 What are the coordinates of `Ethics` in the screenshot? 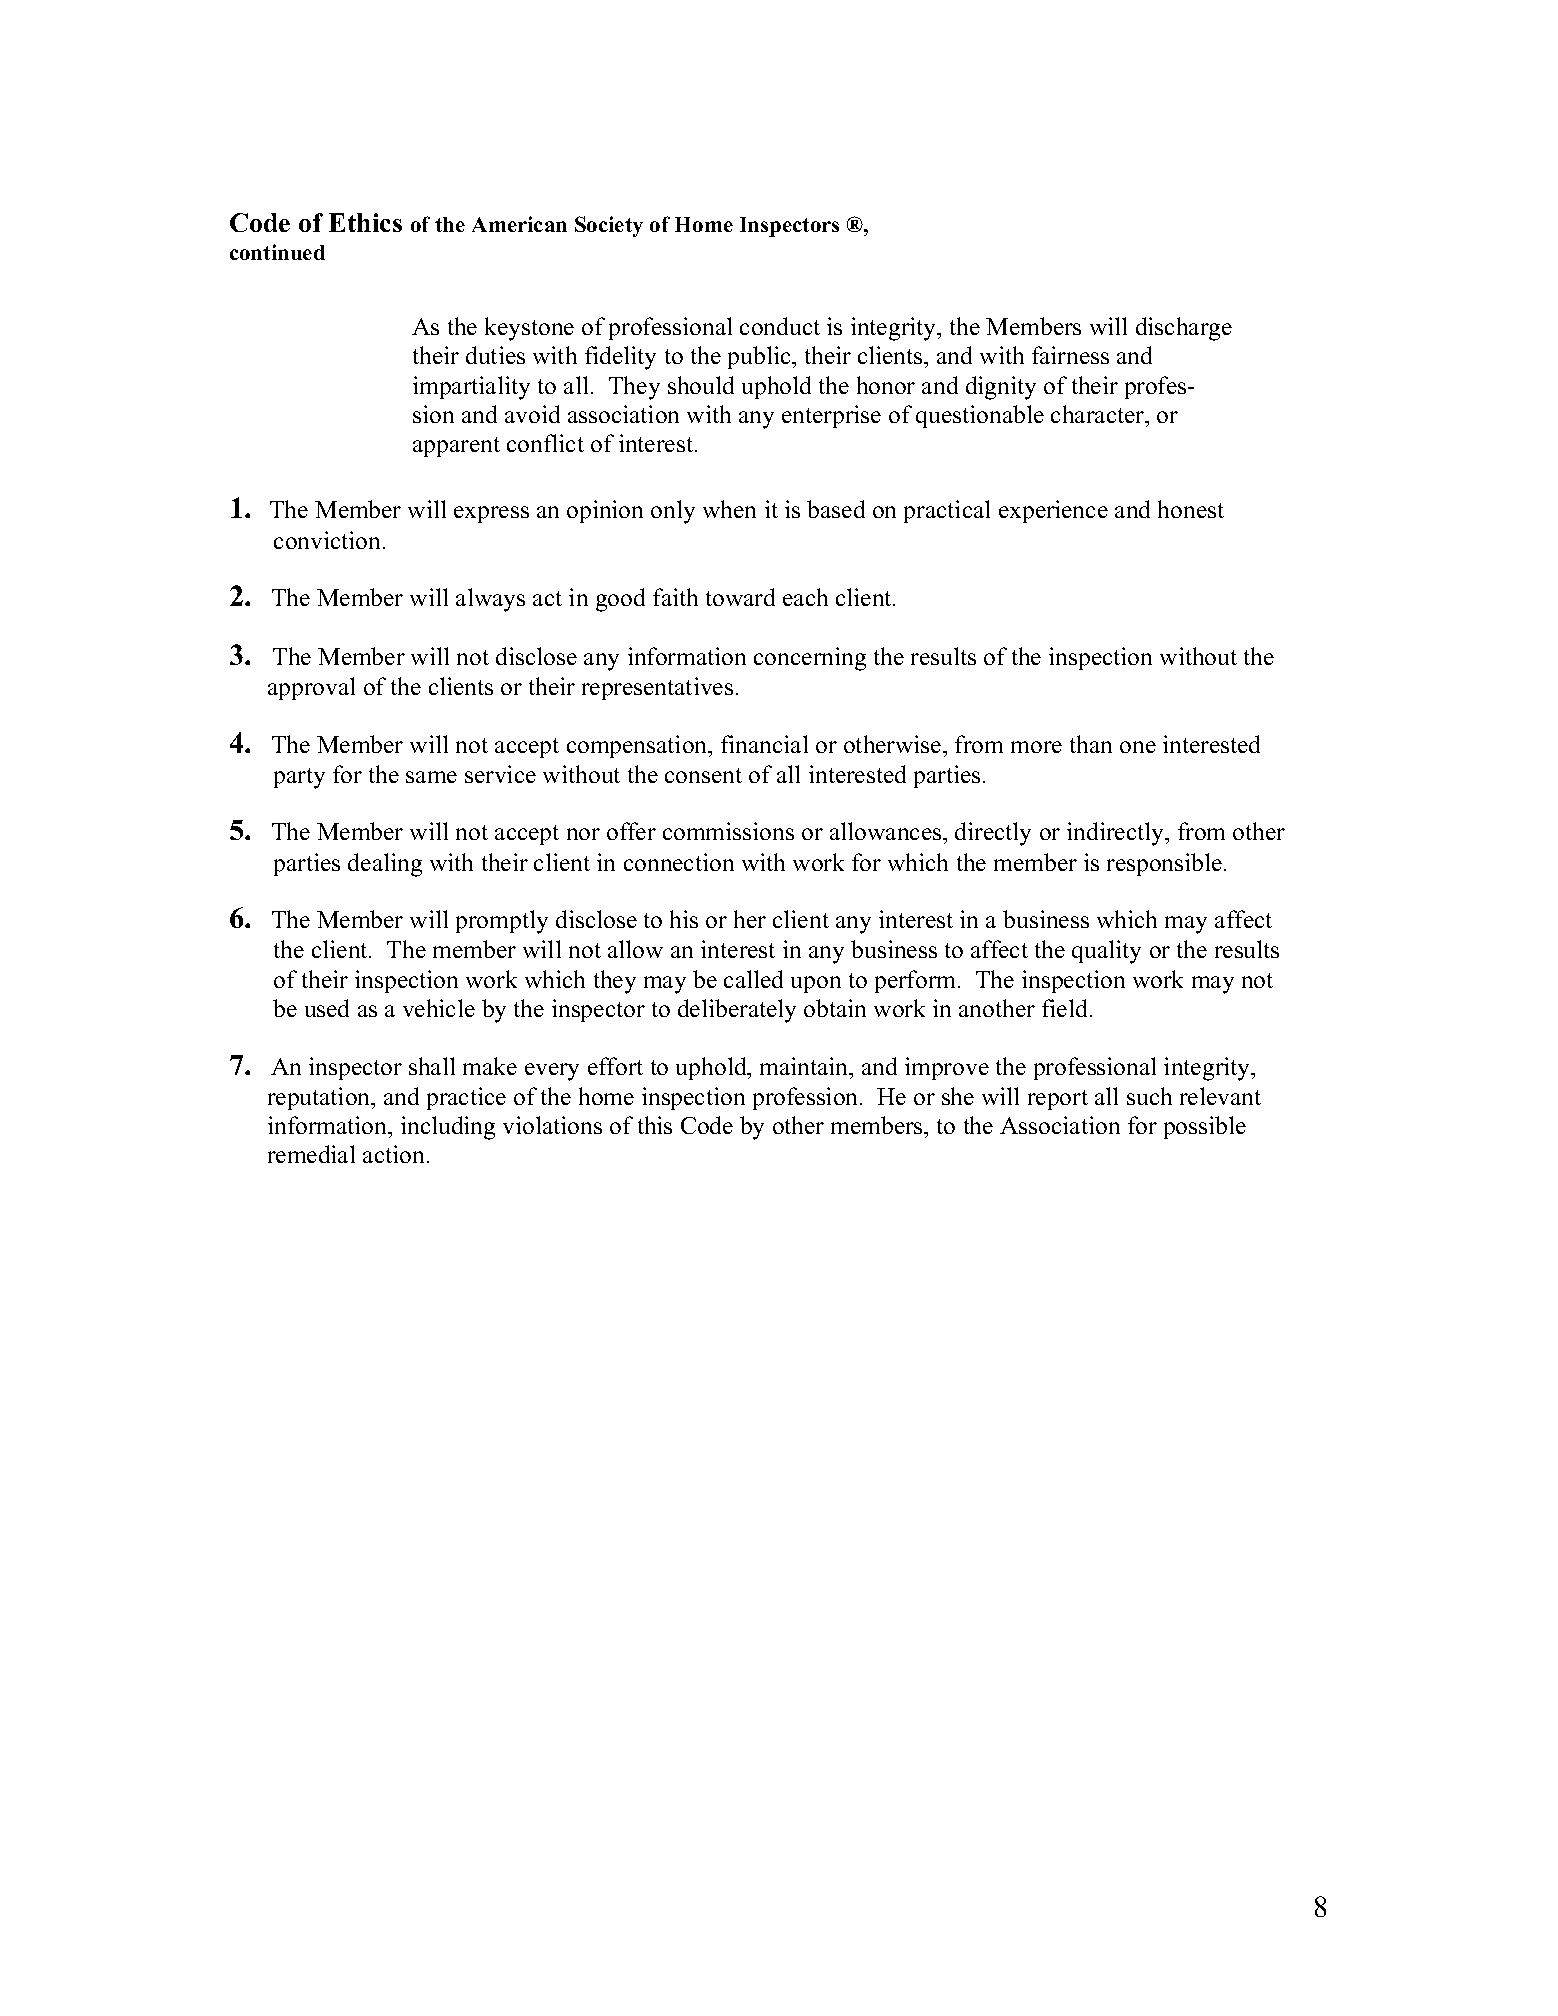 It's located at (365, 222).
